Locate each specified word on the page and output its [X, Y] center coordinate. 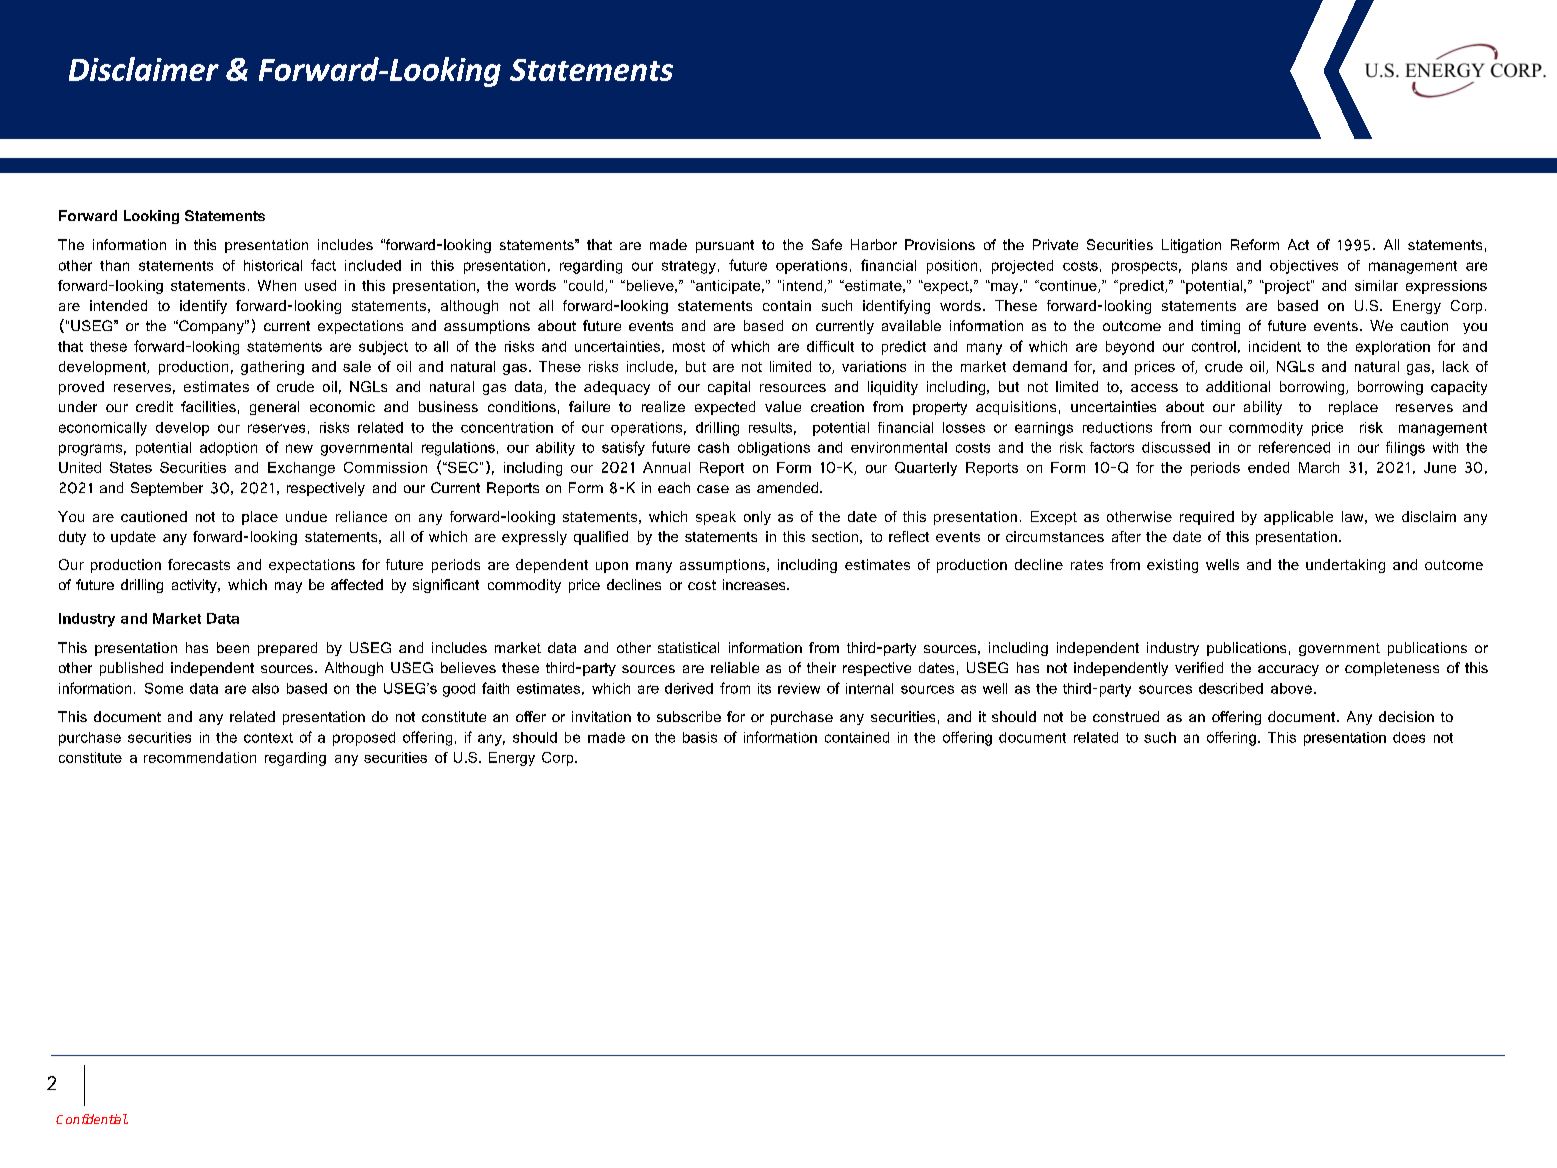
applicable [1298, 518]
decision [1406, 716]
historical [273, 265]
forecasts [199, 564]
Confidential [92, 1119]
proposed [364, 739]
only [757, 518]
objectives [1304, 267]
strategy [689, 267]
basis [700, 737]
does [1409, 737]
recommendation [200, 757]
